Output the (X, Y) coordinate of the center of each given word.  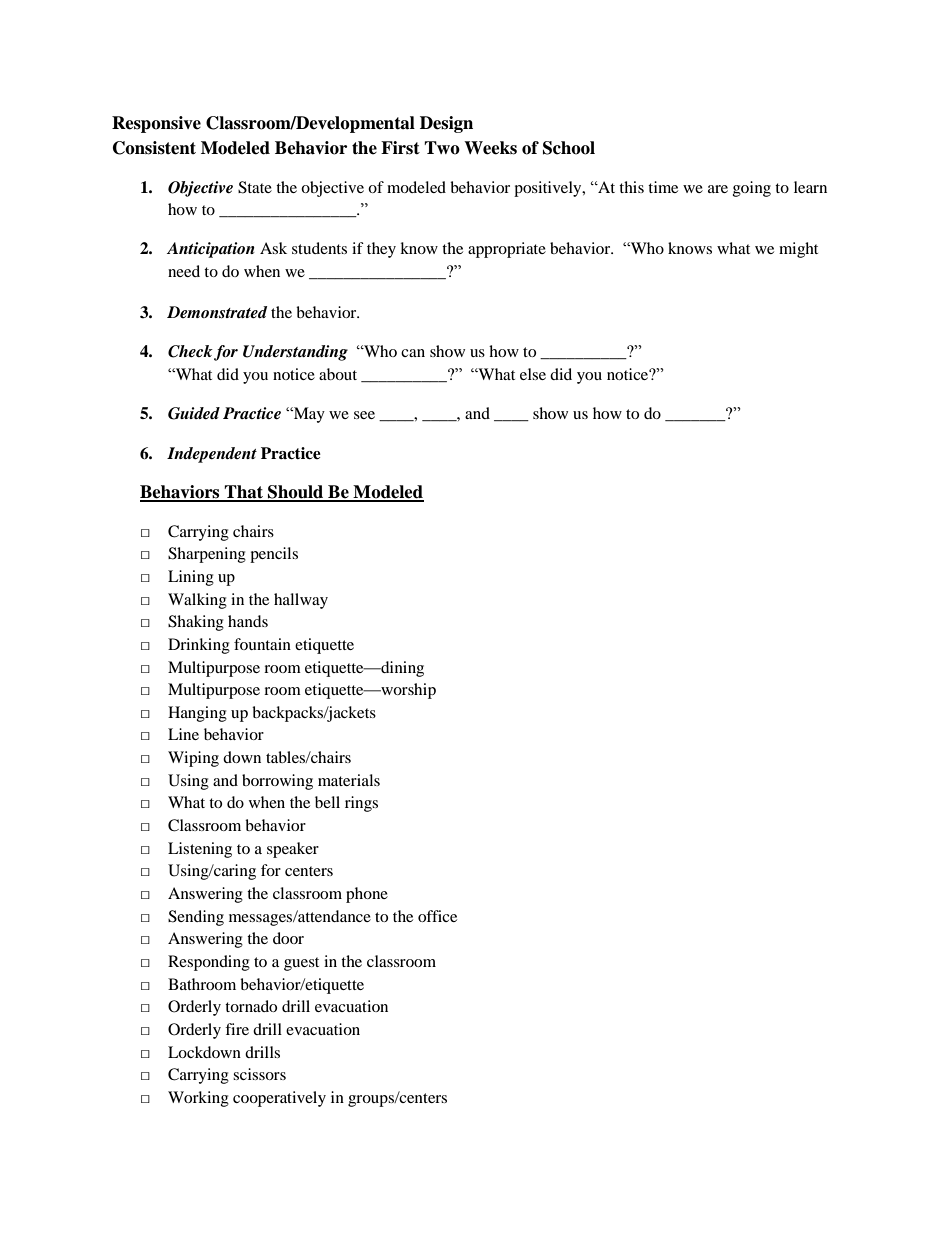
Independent (212, 455)
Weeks (490, 148)
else (533, 374)
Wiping (193, 759)
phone (367, 895)
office (437, 916)
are (718, 189)
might (798, 250)
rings (361, 804)
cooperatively (279, 1099)
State (255, 187)
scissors (259, 1074)
